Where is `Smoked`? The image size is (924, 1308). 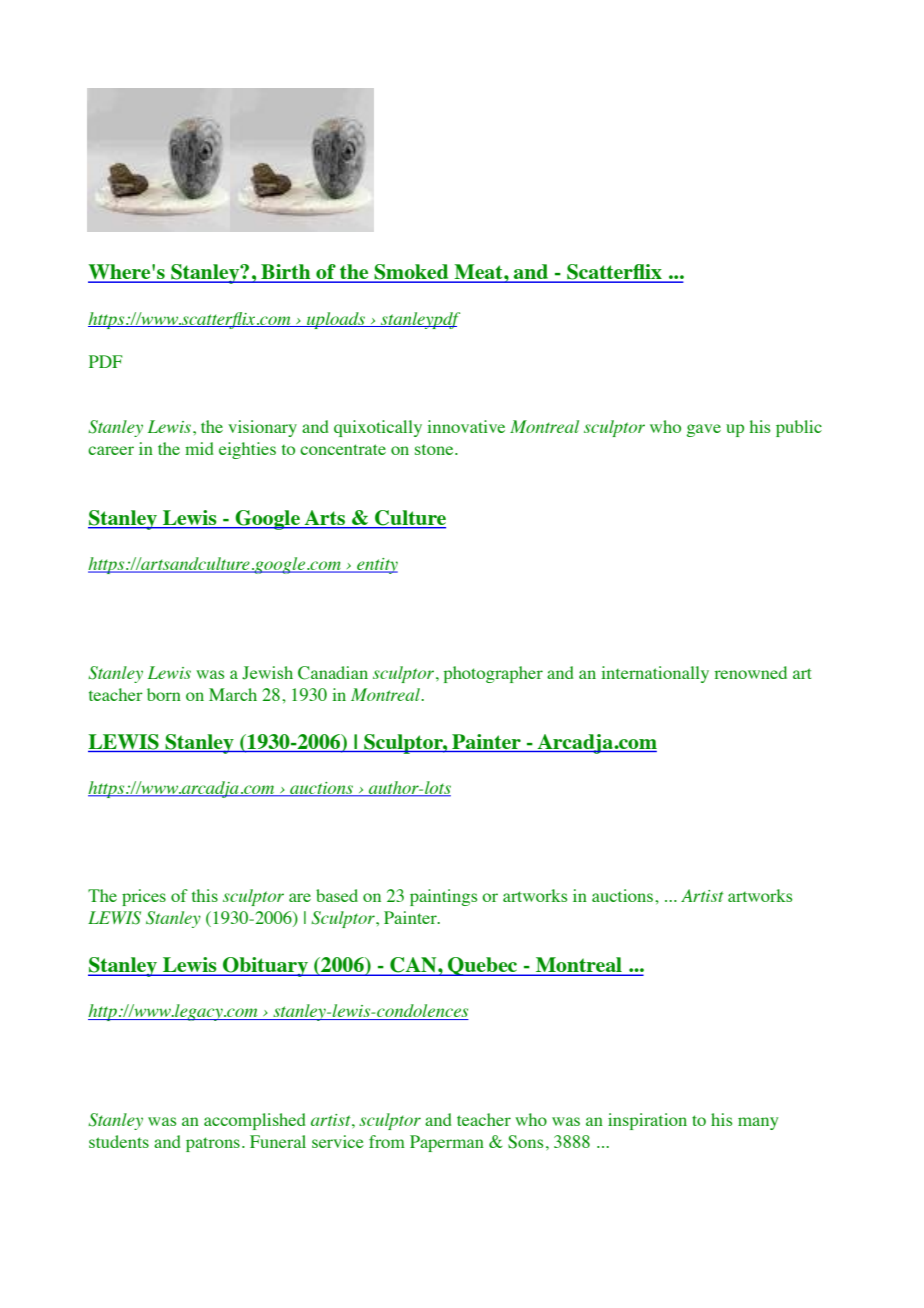
Smoked is located at coordinates (411, 273).
